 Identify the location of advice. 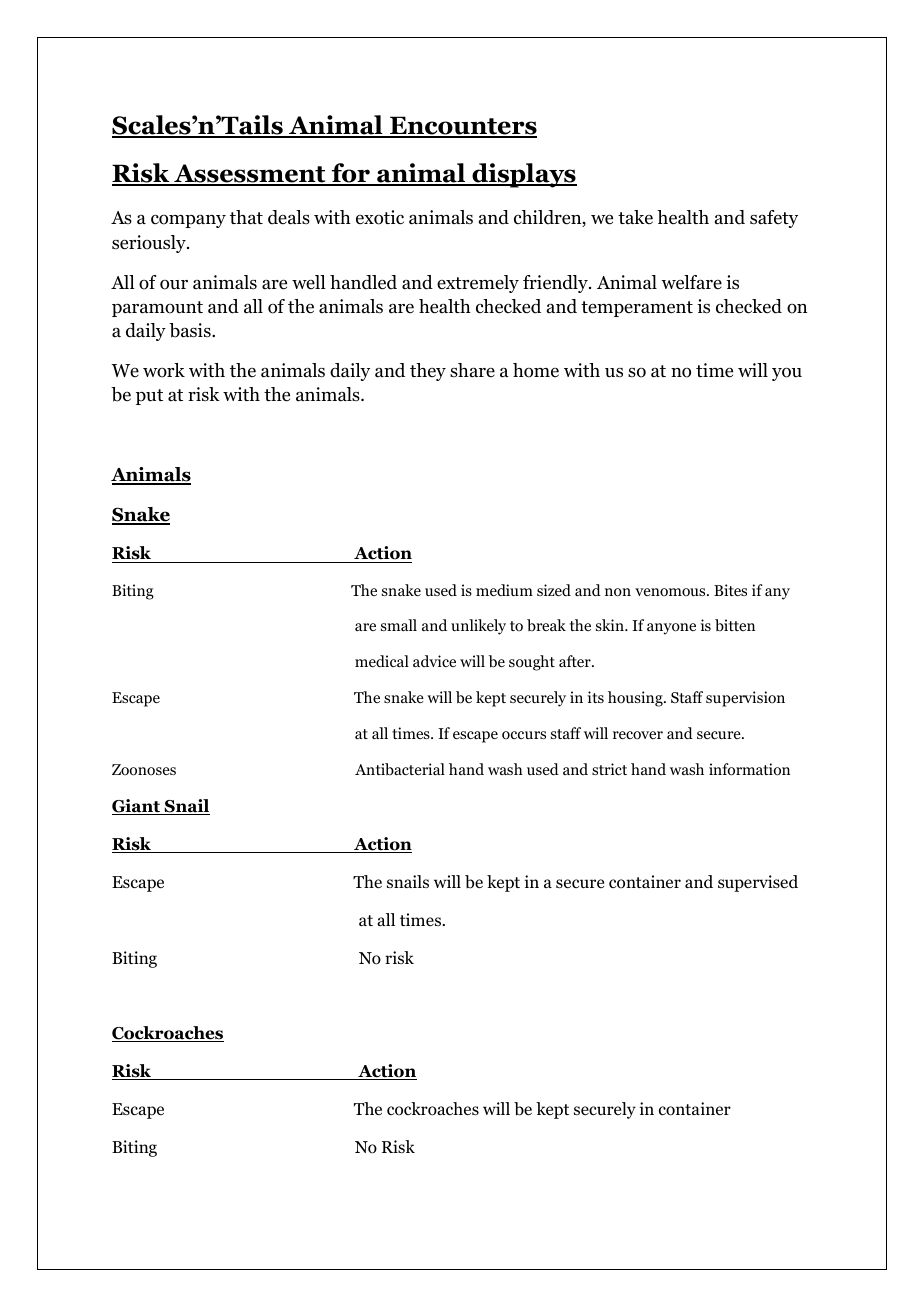
(434, 661).
